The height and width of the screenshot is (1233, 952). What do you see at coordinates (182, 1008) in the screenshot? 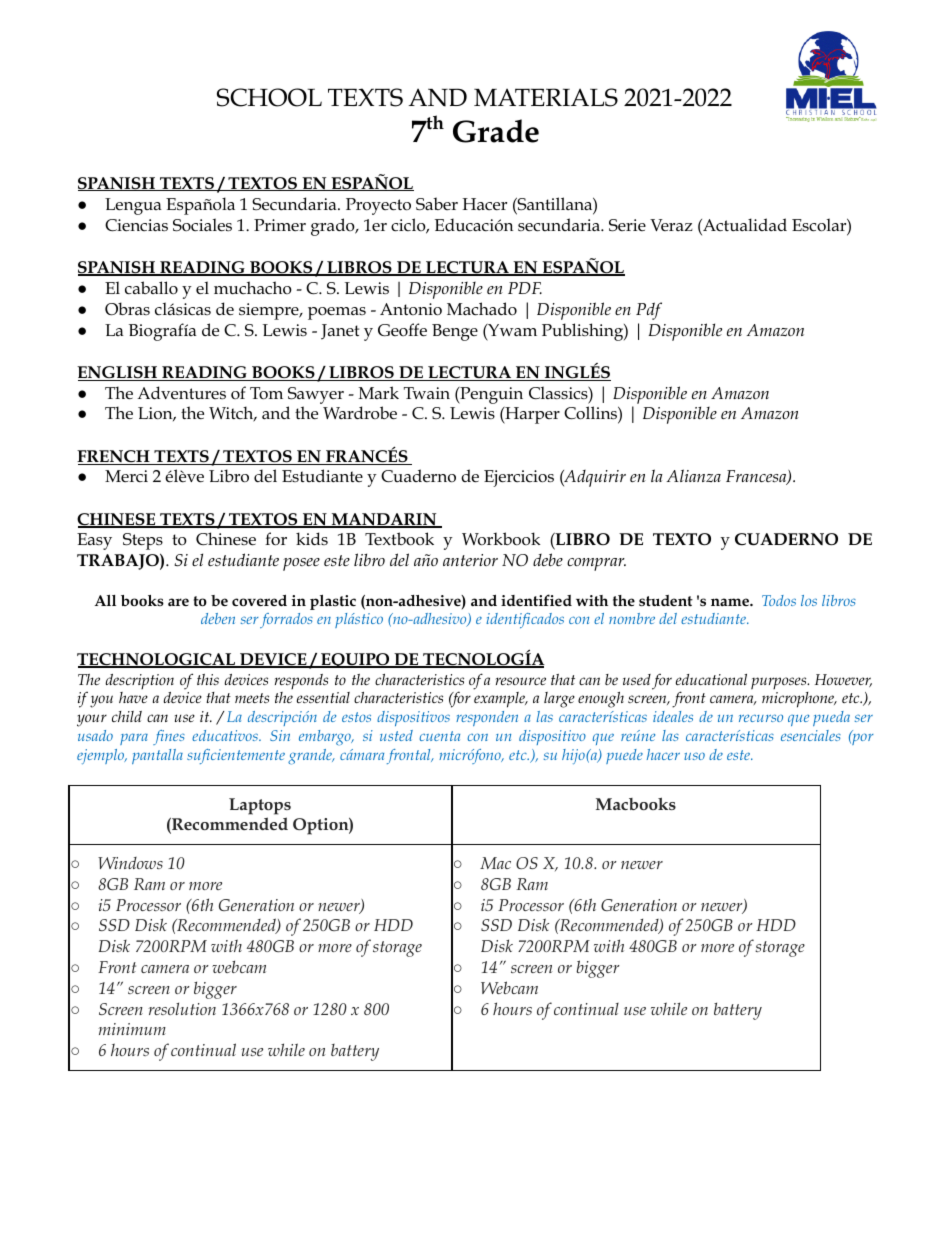
I see `resolution` at bounding box center [182, 1008].
